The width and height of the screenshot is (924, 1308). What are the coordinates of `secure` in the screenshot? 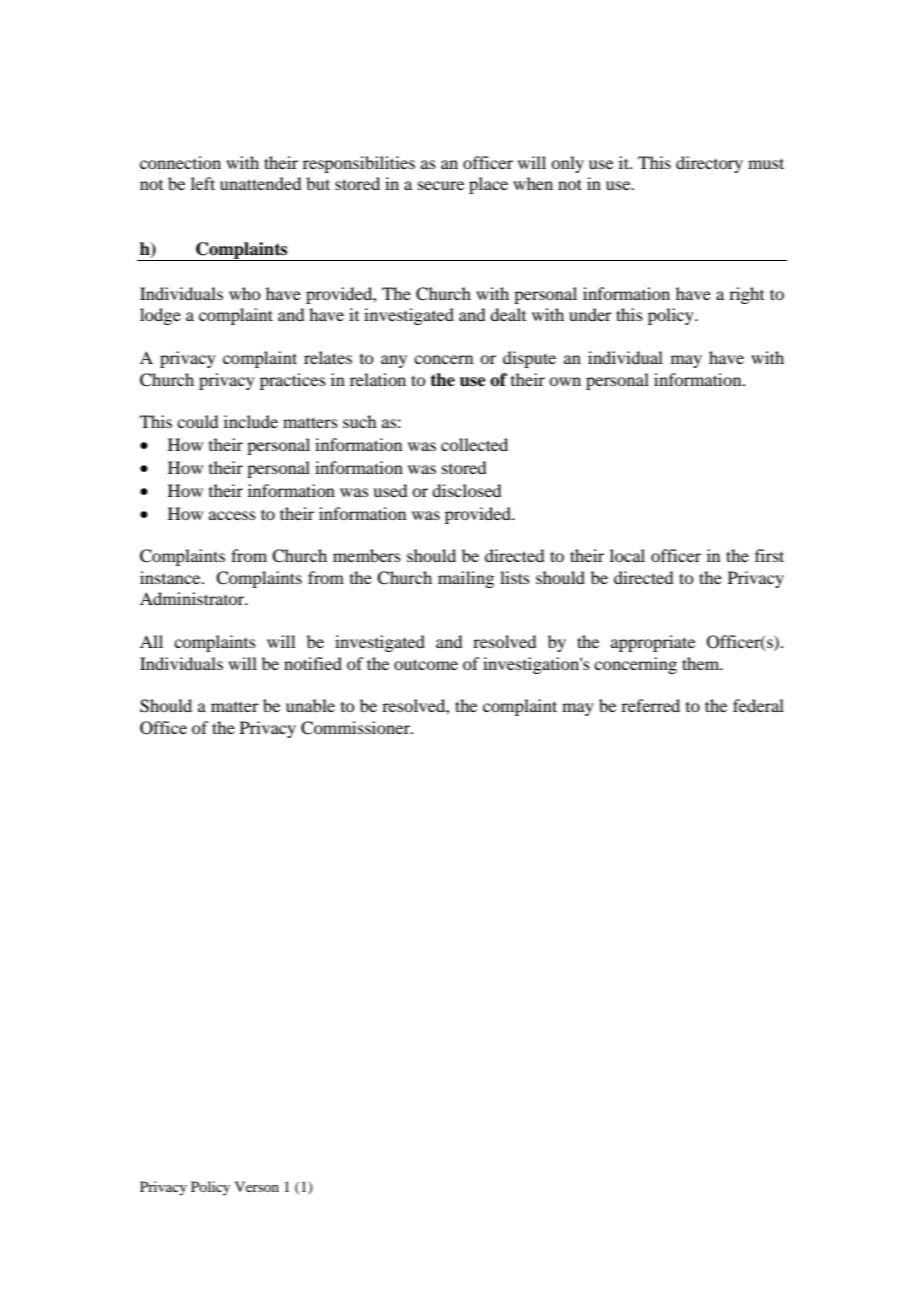 It's located at (441, 185).
